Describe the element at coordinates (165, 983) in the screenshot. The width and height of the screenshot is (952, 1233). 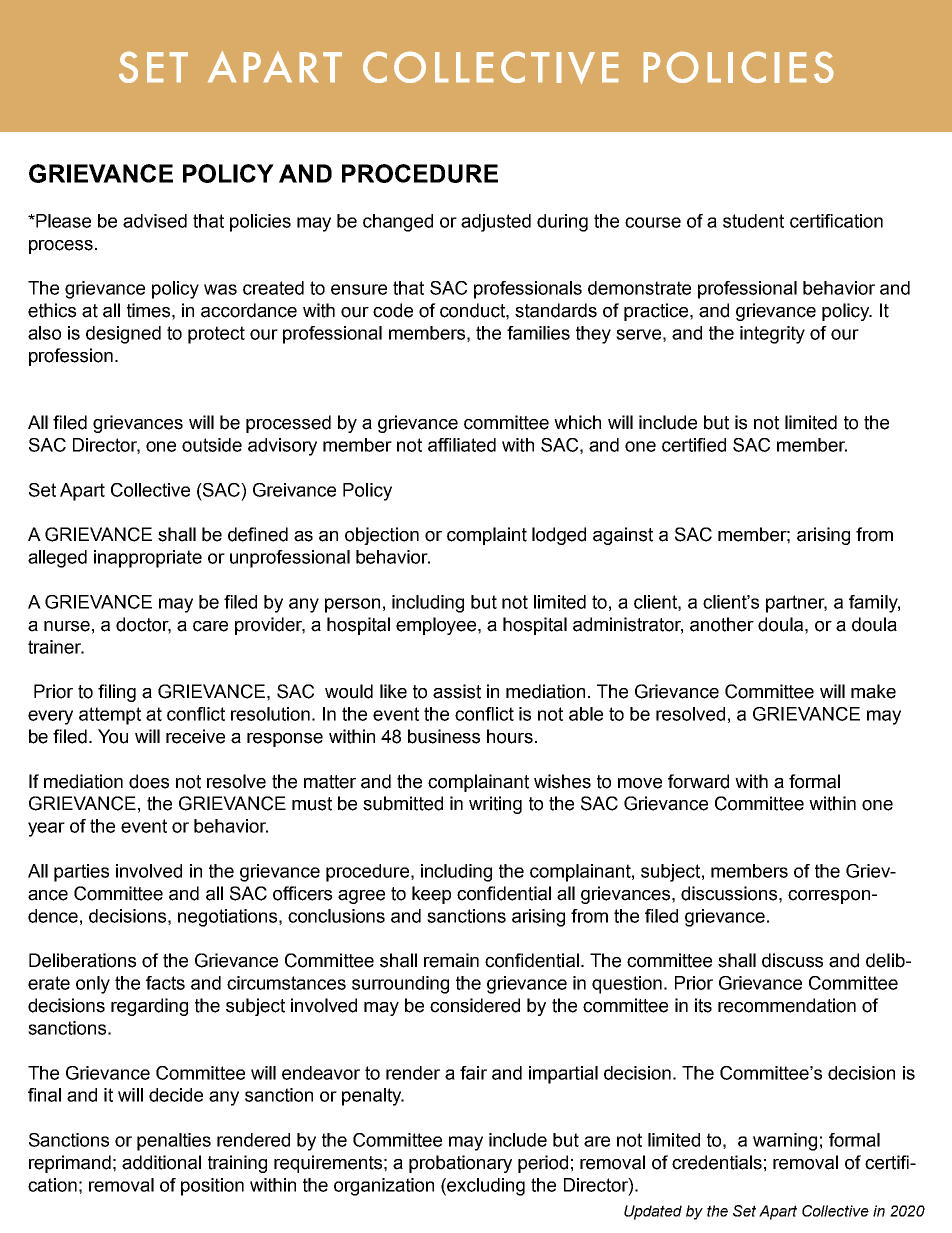
I see `facts` at that location.
